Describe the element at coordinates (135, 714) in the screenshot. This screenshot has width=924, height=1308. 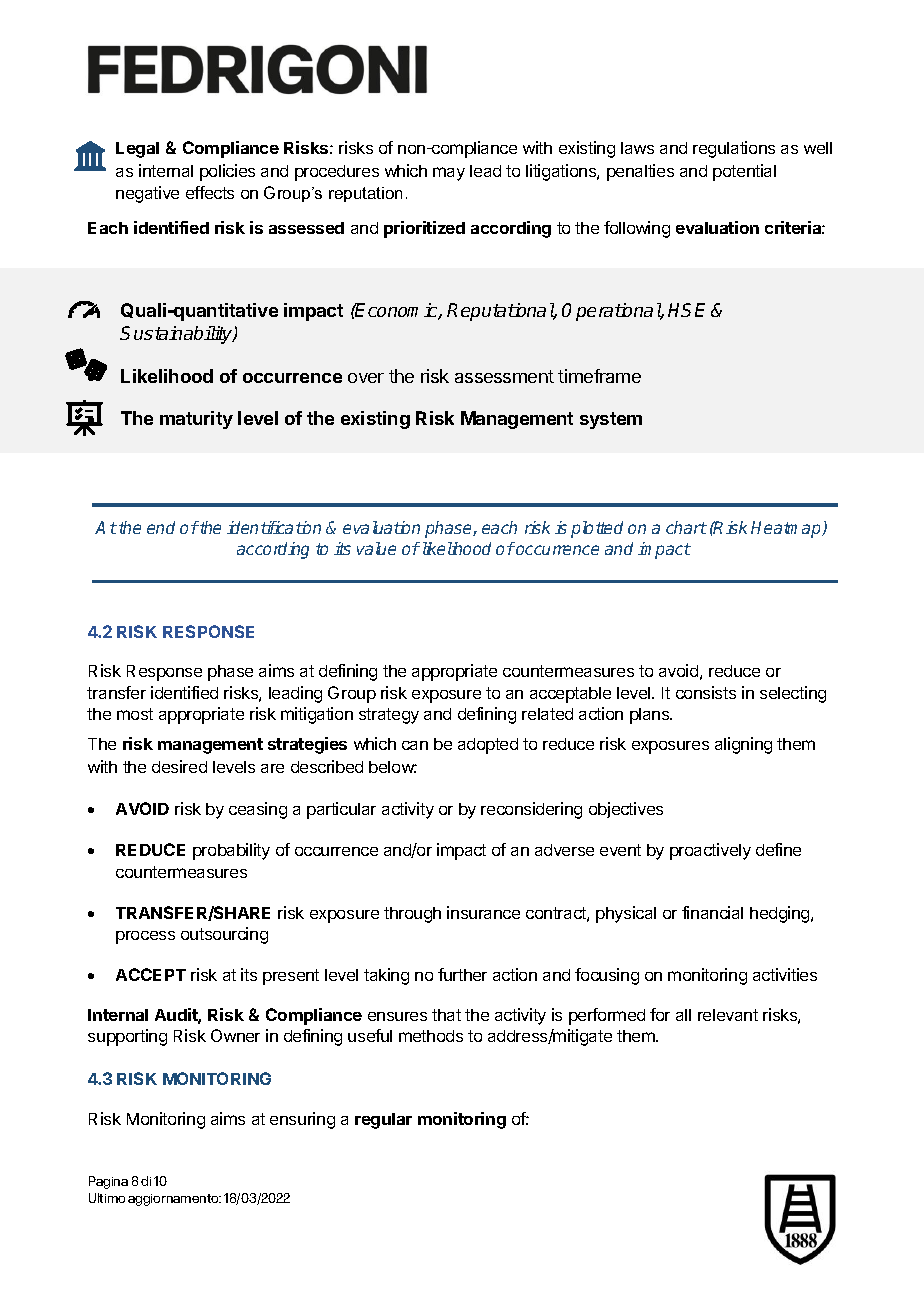
I see `most` at that location.
